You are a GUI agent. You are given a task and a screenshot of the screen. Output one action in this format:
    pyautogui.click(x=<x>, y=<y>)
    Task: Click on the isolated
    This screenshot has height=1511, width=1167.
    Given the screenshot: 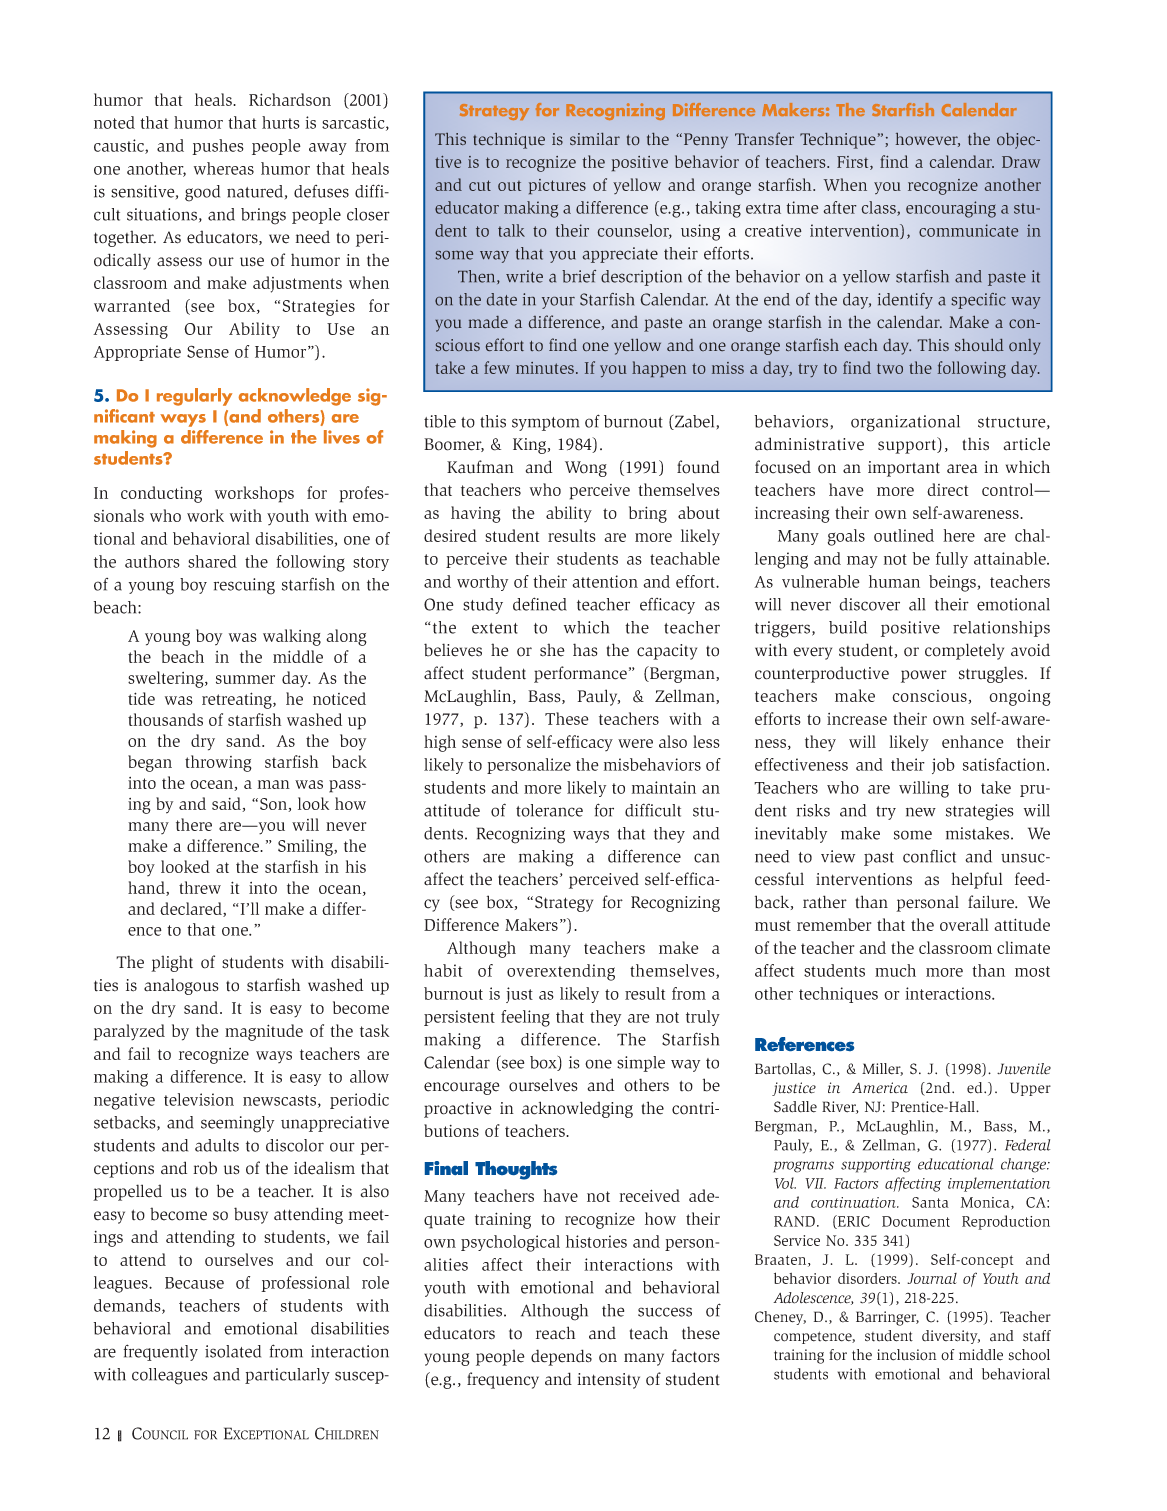 What is the action you would take?
    pyautogui.click(x=233, y=1351)
